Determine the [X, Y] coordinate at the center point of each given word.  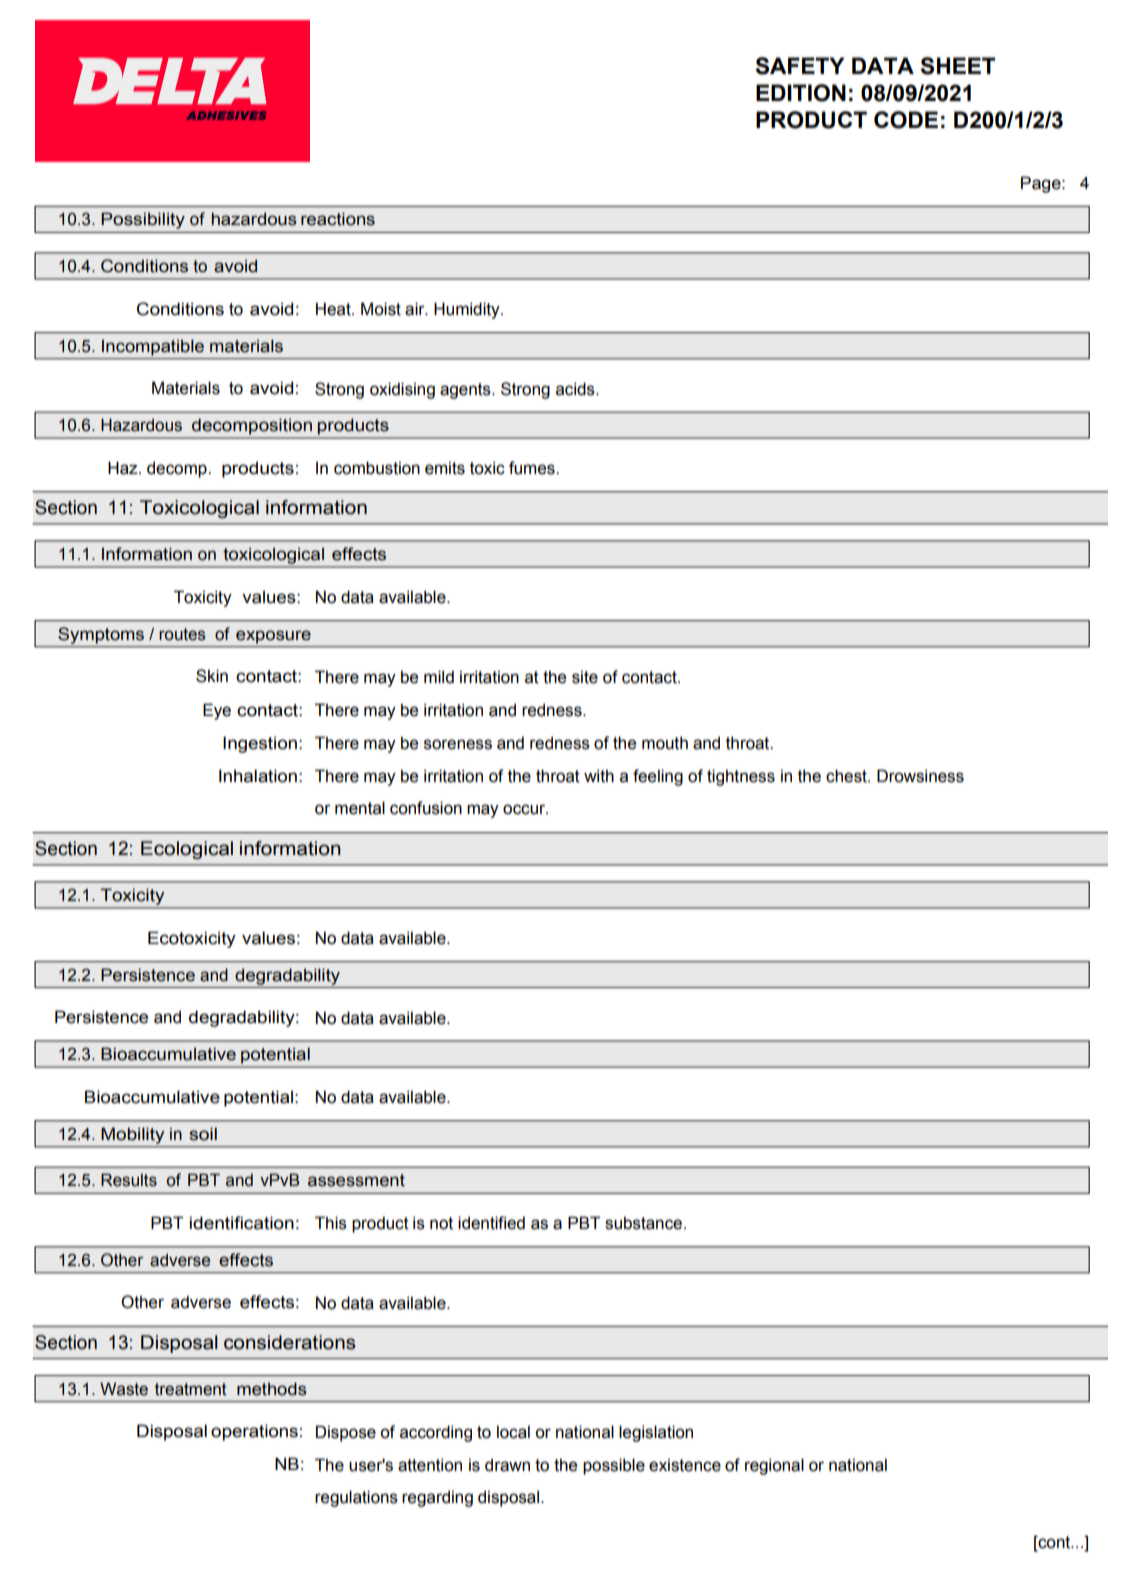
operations [254, 1432]
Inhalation [258, 776]
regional [774, 1466]
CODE [906, 120]
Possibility [143, 220]
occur [525, 809]
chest [847, 776]
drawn [507, 1465]
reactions [338, 219]
